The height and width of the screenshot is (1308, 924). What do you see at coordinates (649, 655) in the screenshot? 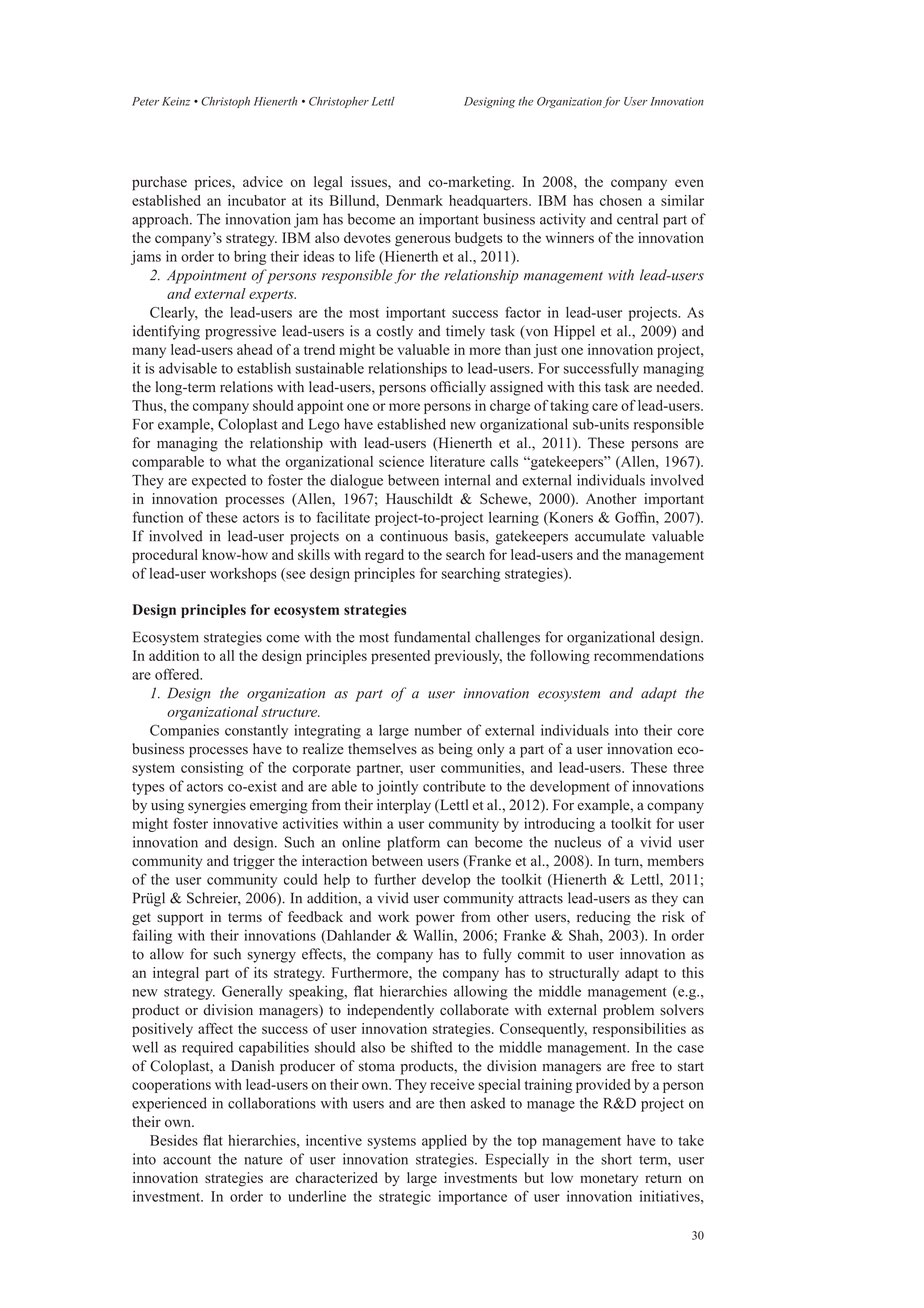
I see `recommendations` at bounding box center [649, 655].
